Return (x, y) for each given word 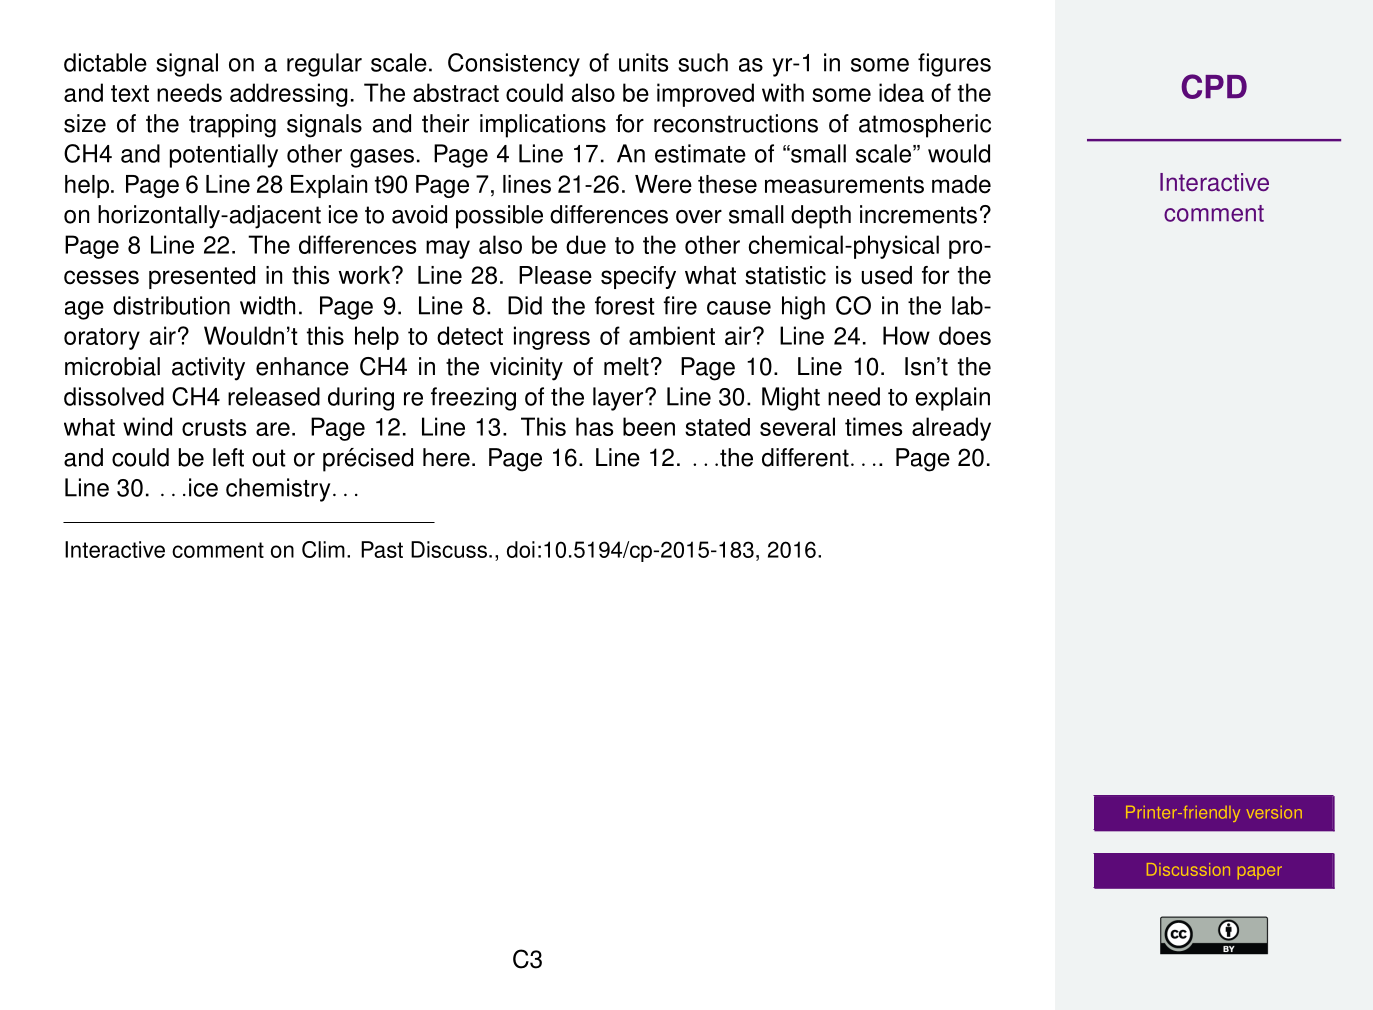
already (951, 429)
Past (382, 549)
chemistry (278, 490)
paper (1260, 873)
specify (638, 277)
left (228, 457)
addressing (289, 95)
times (873, 426)
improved (705, 95)
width (267, 305)
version (1274, 812)
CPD (1214, 86)
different (805, 457)
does (965, 335)
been (649, 426)
